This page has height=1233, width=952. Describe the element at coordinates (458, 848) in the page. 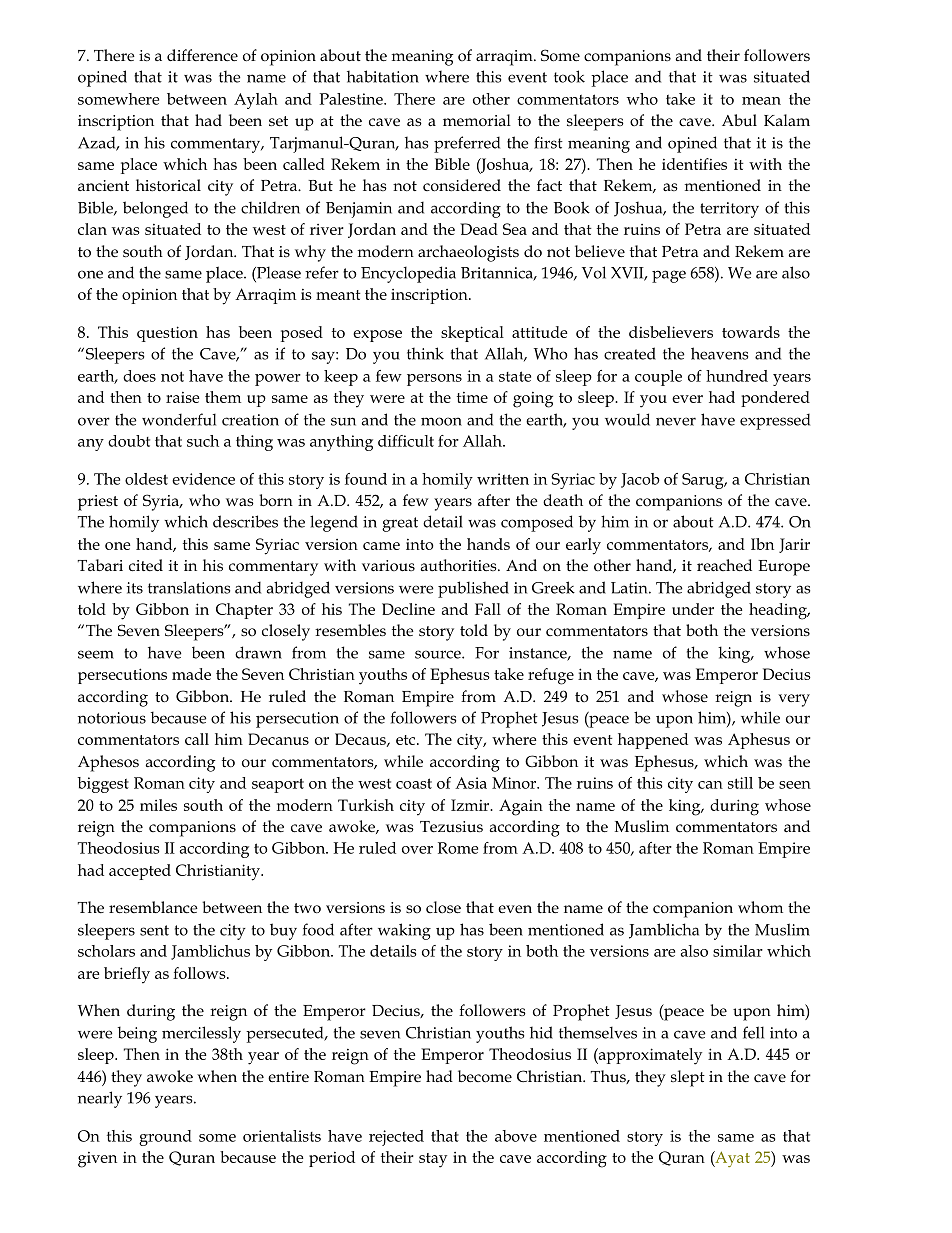

I see `Rome` at that location.
